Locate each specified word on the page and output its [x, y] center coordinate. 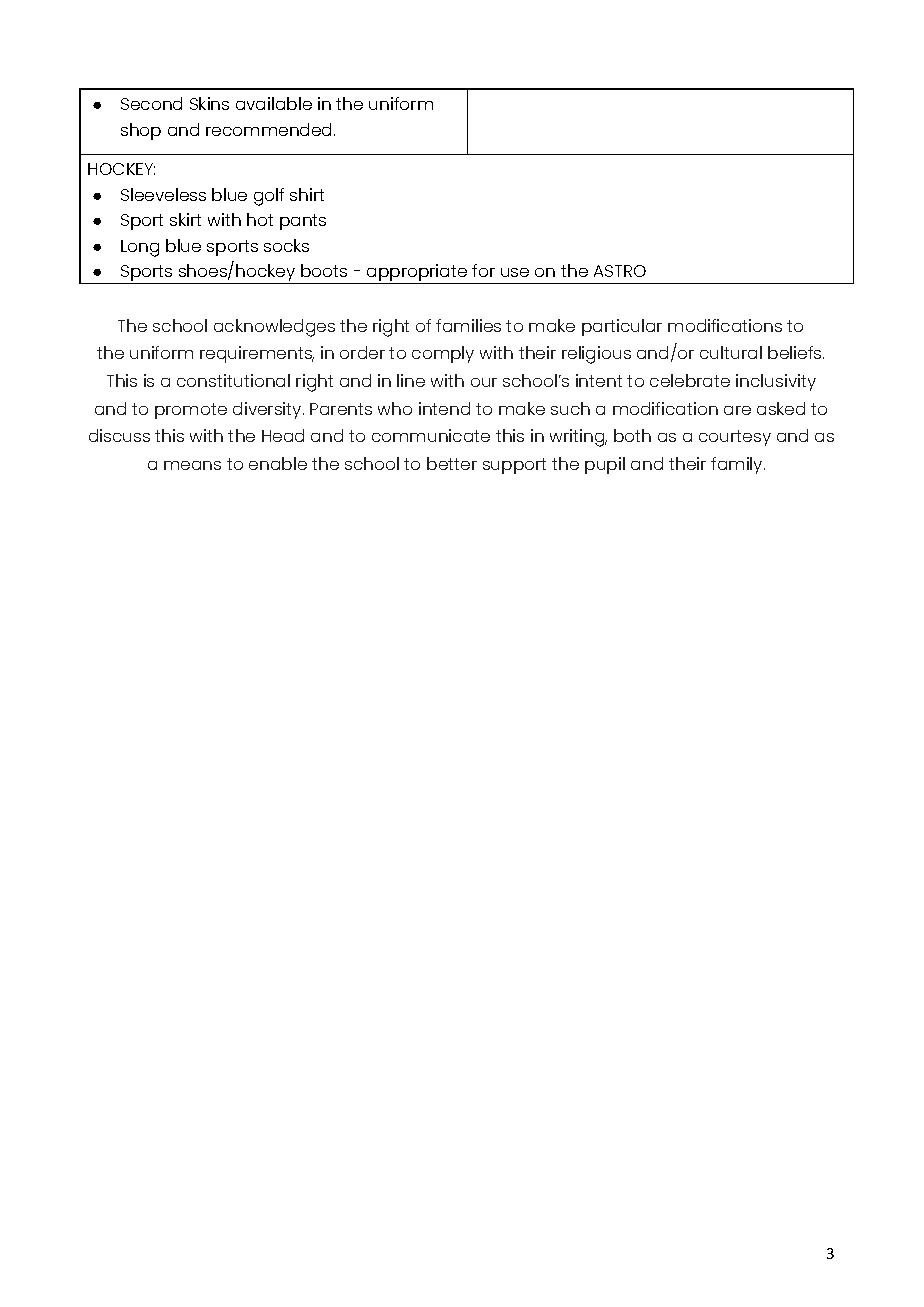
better [452, 463]
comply [443, 354]
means [192, 465]
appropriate [417, 274]
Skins [209, 103]
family [738, 465]
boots [324, 270]
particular [622, 327]
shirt [307, 194]
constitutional [233, 380]
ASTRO [620, 271]
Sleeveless [163, 194]
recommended [270, 129]
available [274, 103]
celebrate [690, 380]
